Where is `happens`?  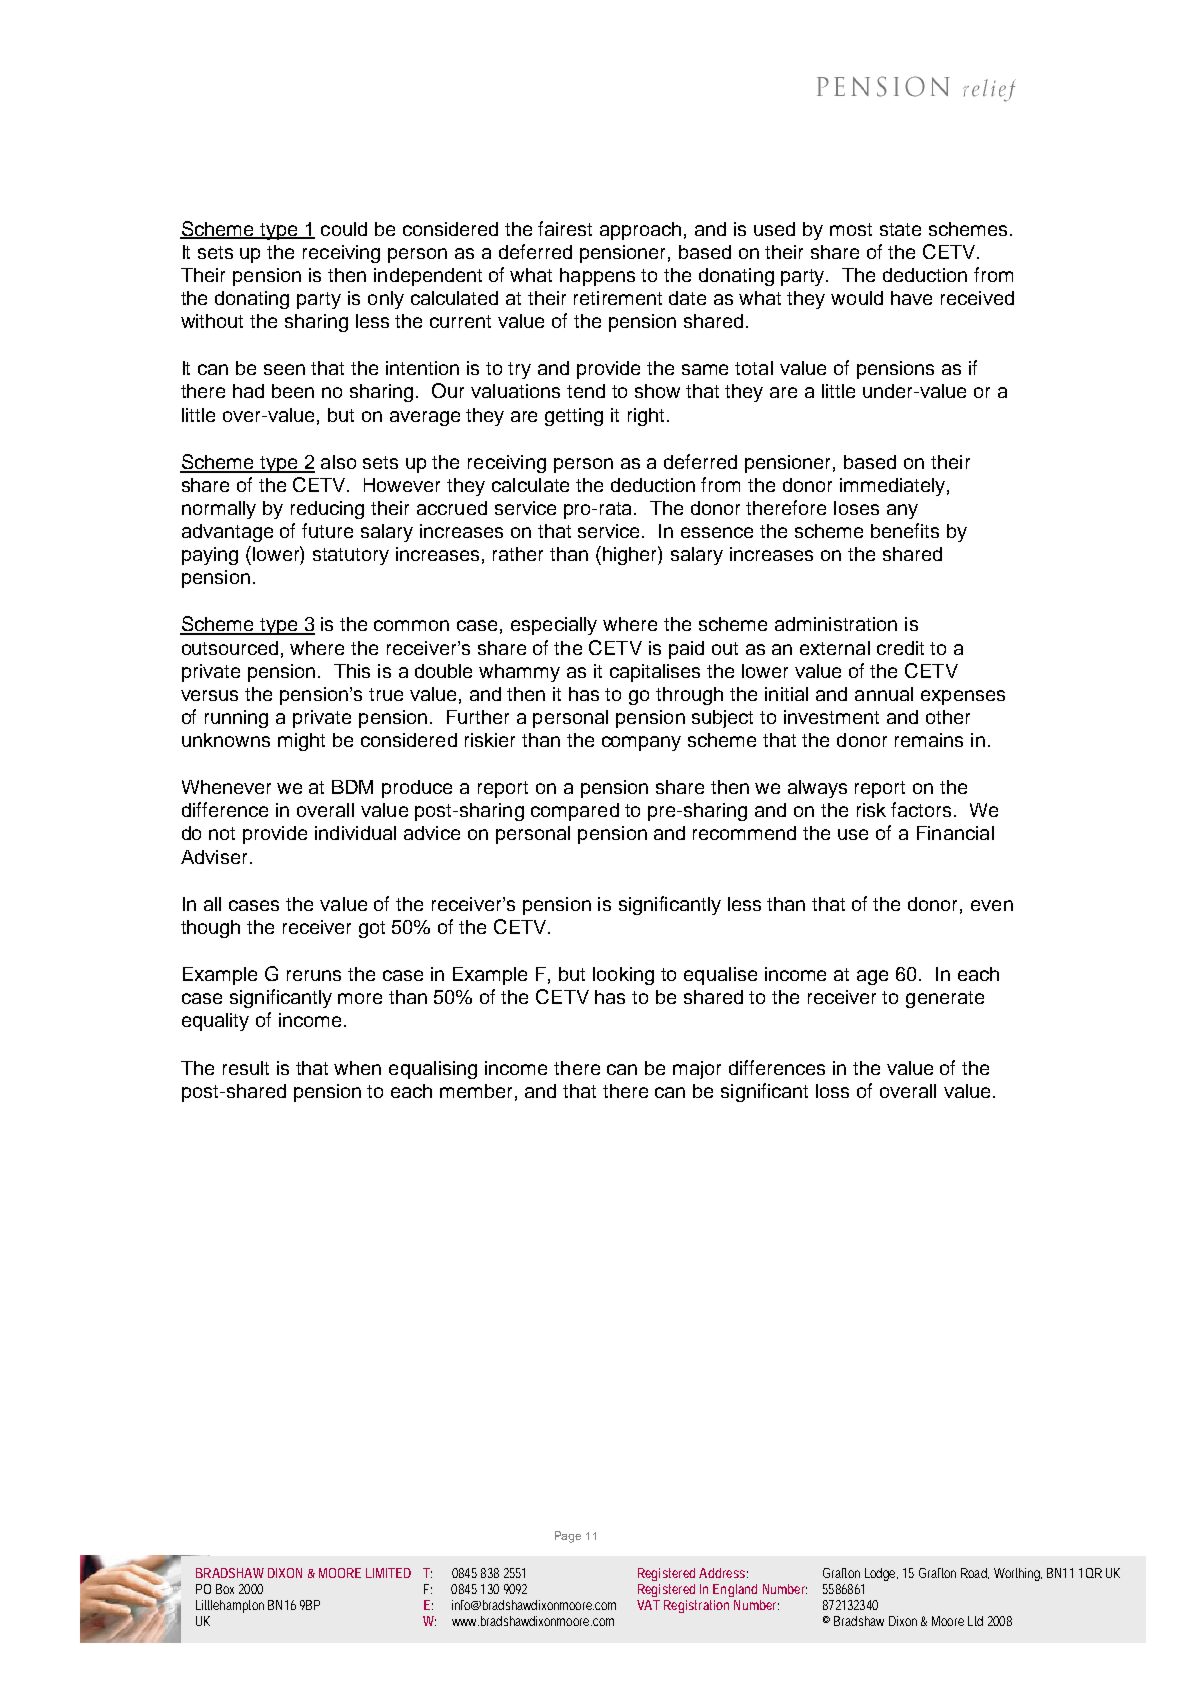
happens is located at coordinates (597, 277).
